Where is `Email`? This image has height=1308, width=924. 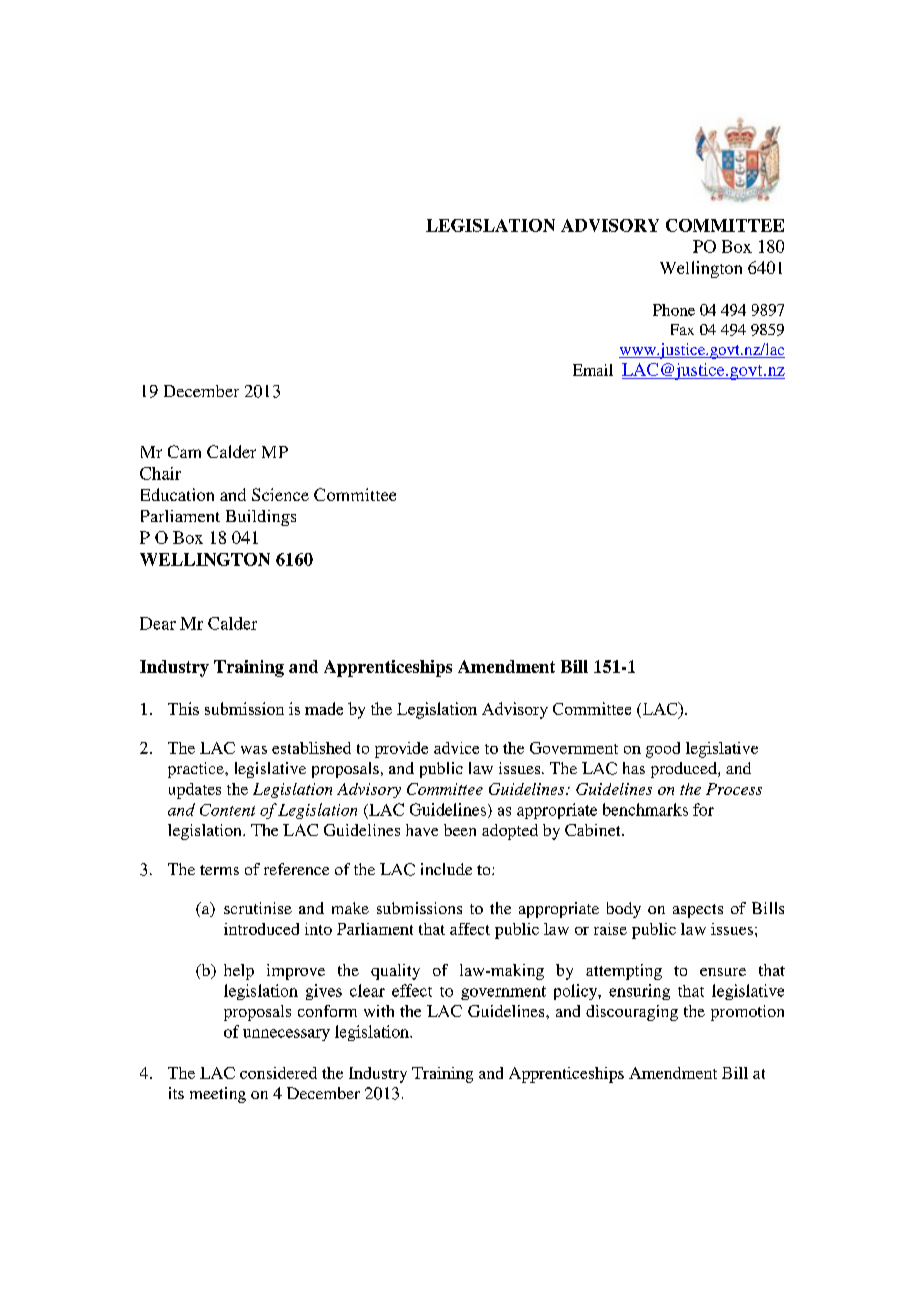 Email is located at coordinates (593, 370).
